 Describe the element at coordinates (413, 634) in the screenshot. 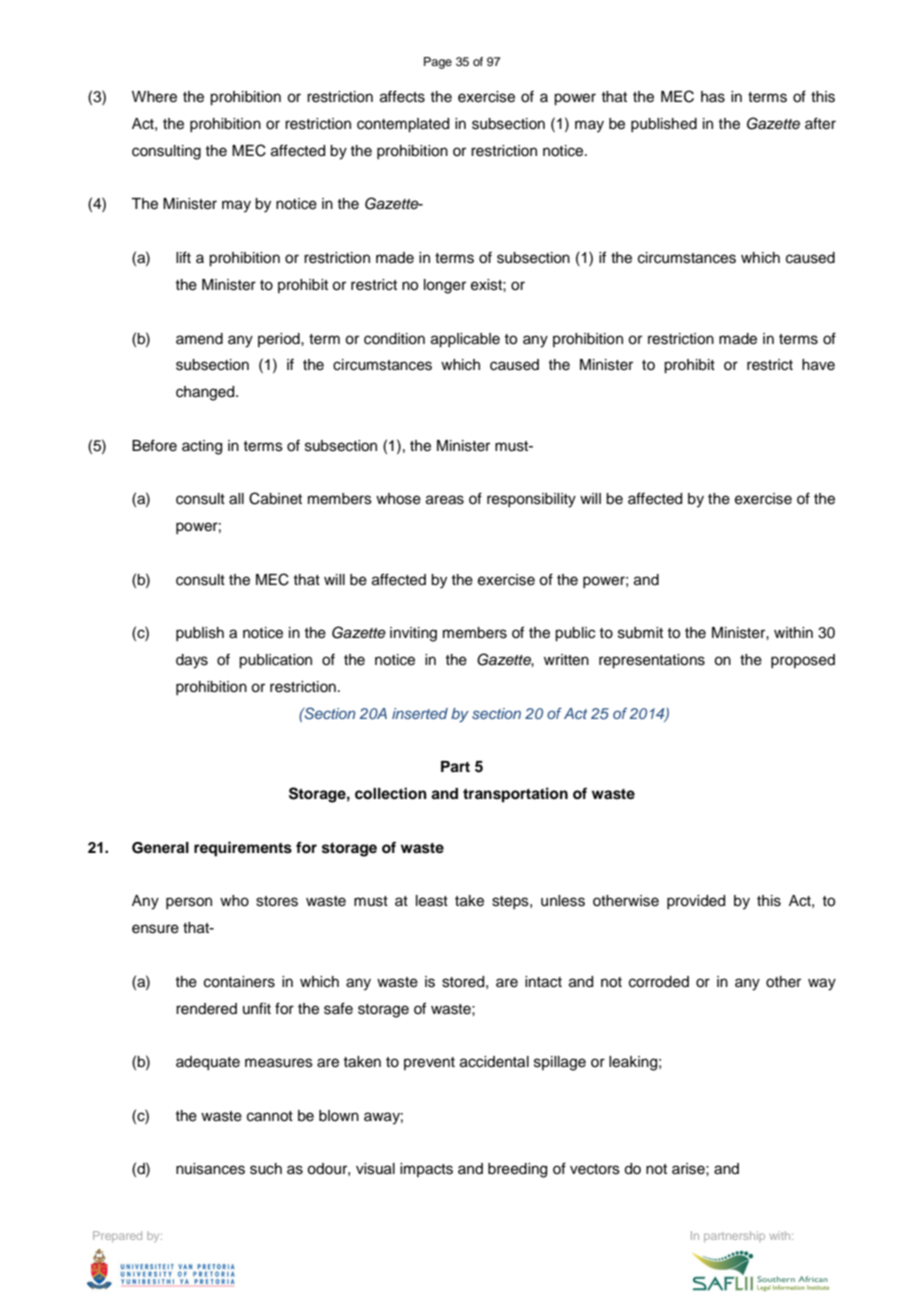

I see `inviting` at that location.
